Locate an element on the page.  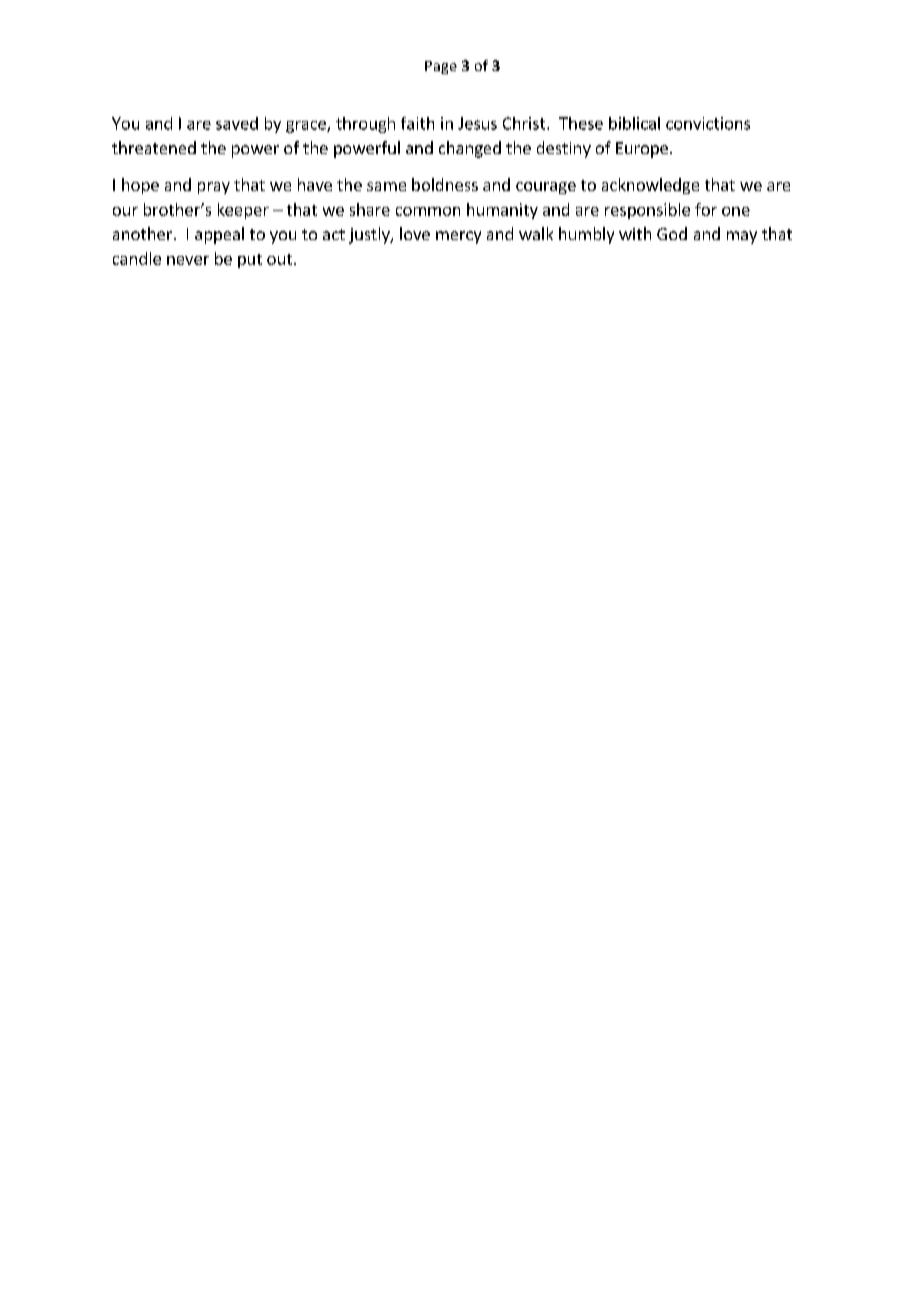
never is located at coordinates (188, 260).
